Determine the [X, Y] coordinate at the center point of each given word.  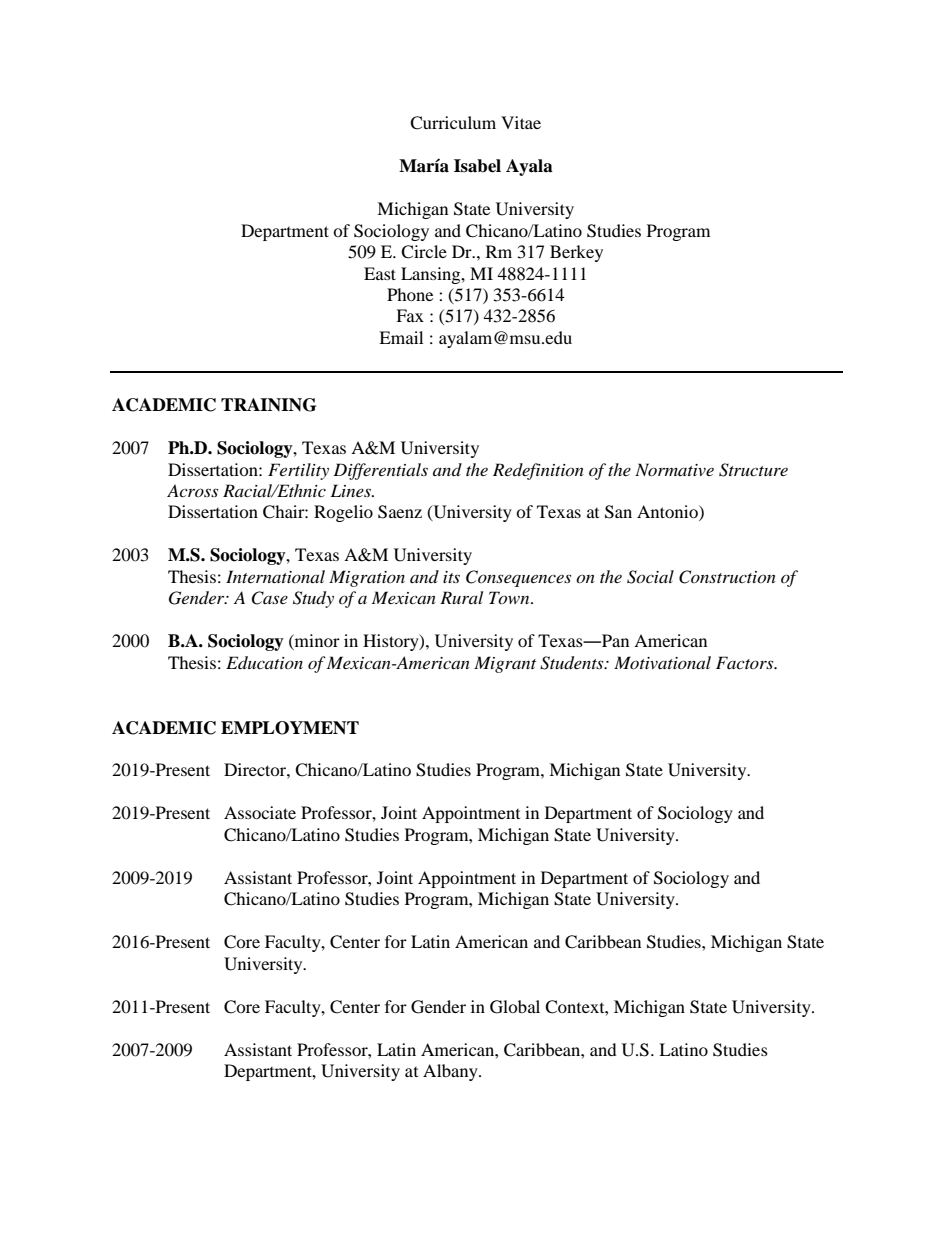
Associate [260, 812]
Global [515, 1007]
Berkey [576, 253]
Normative [674, 469]
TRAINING [268, 405]
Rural [461, 597]
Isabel [477, 166]
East [380, 273]
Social [650, 577]
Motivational [662, 662]
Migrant [505, 664]
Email [401, 337]
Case [269, 598]
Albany [451, 1072]
